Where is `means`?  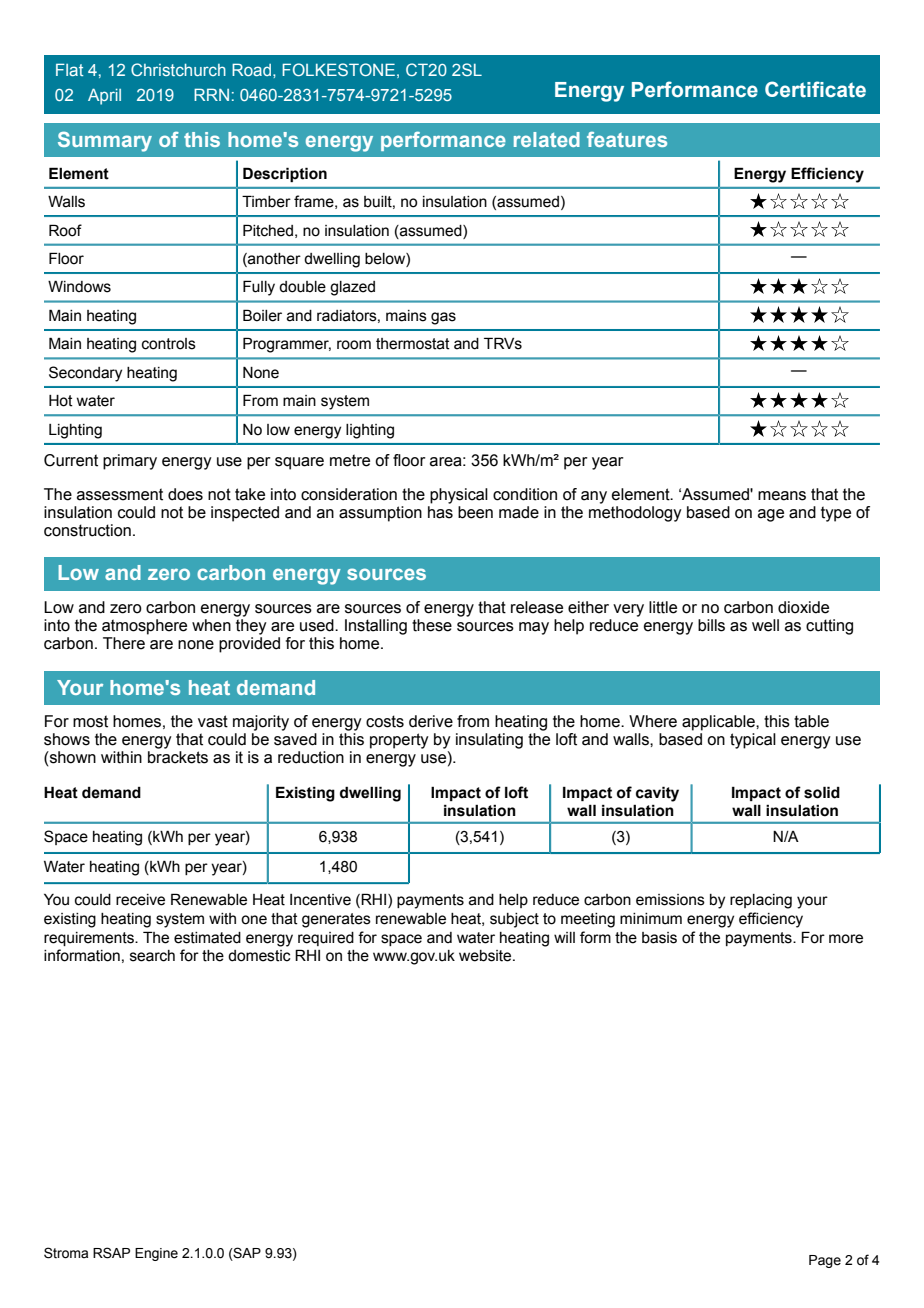
means is located at coordinates (782, 496).
